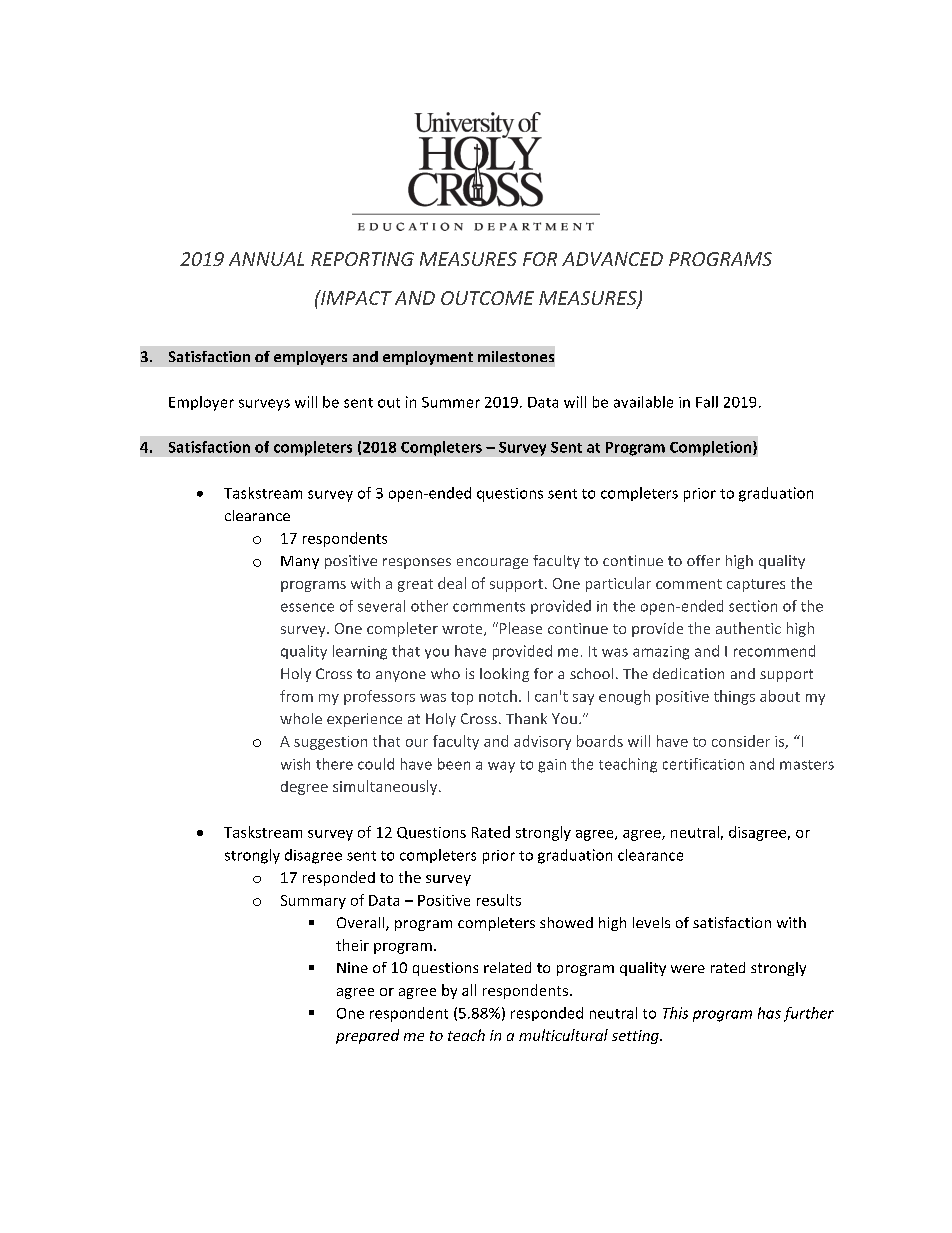 This page has height=1233, width=952. Describe the element at coordinates (362, 259) in the page. I see `REPORTING` at that location.
